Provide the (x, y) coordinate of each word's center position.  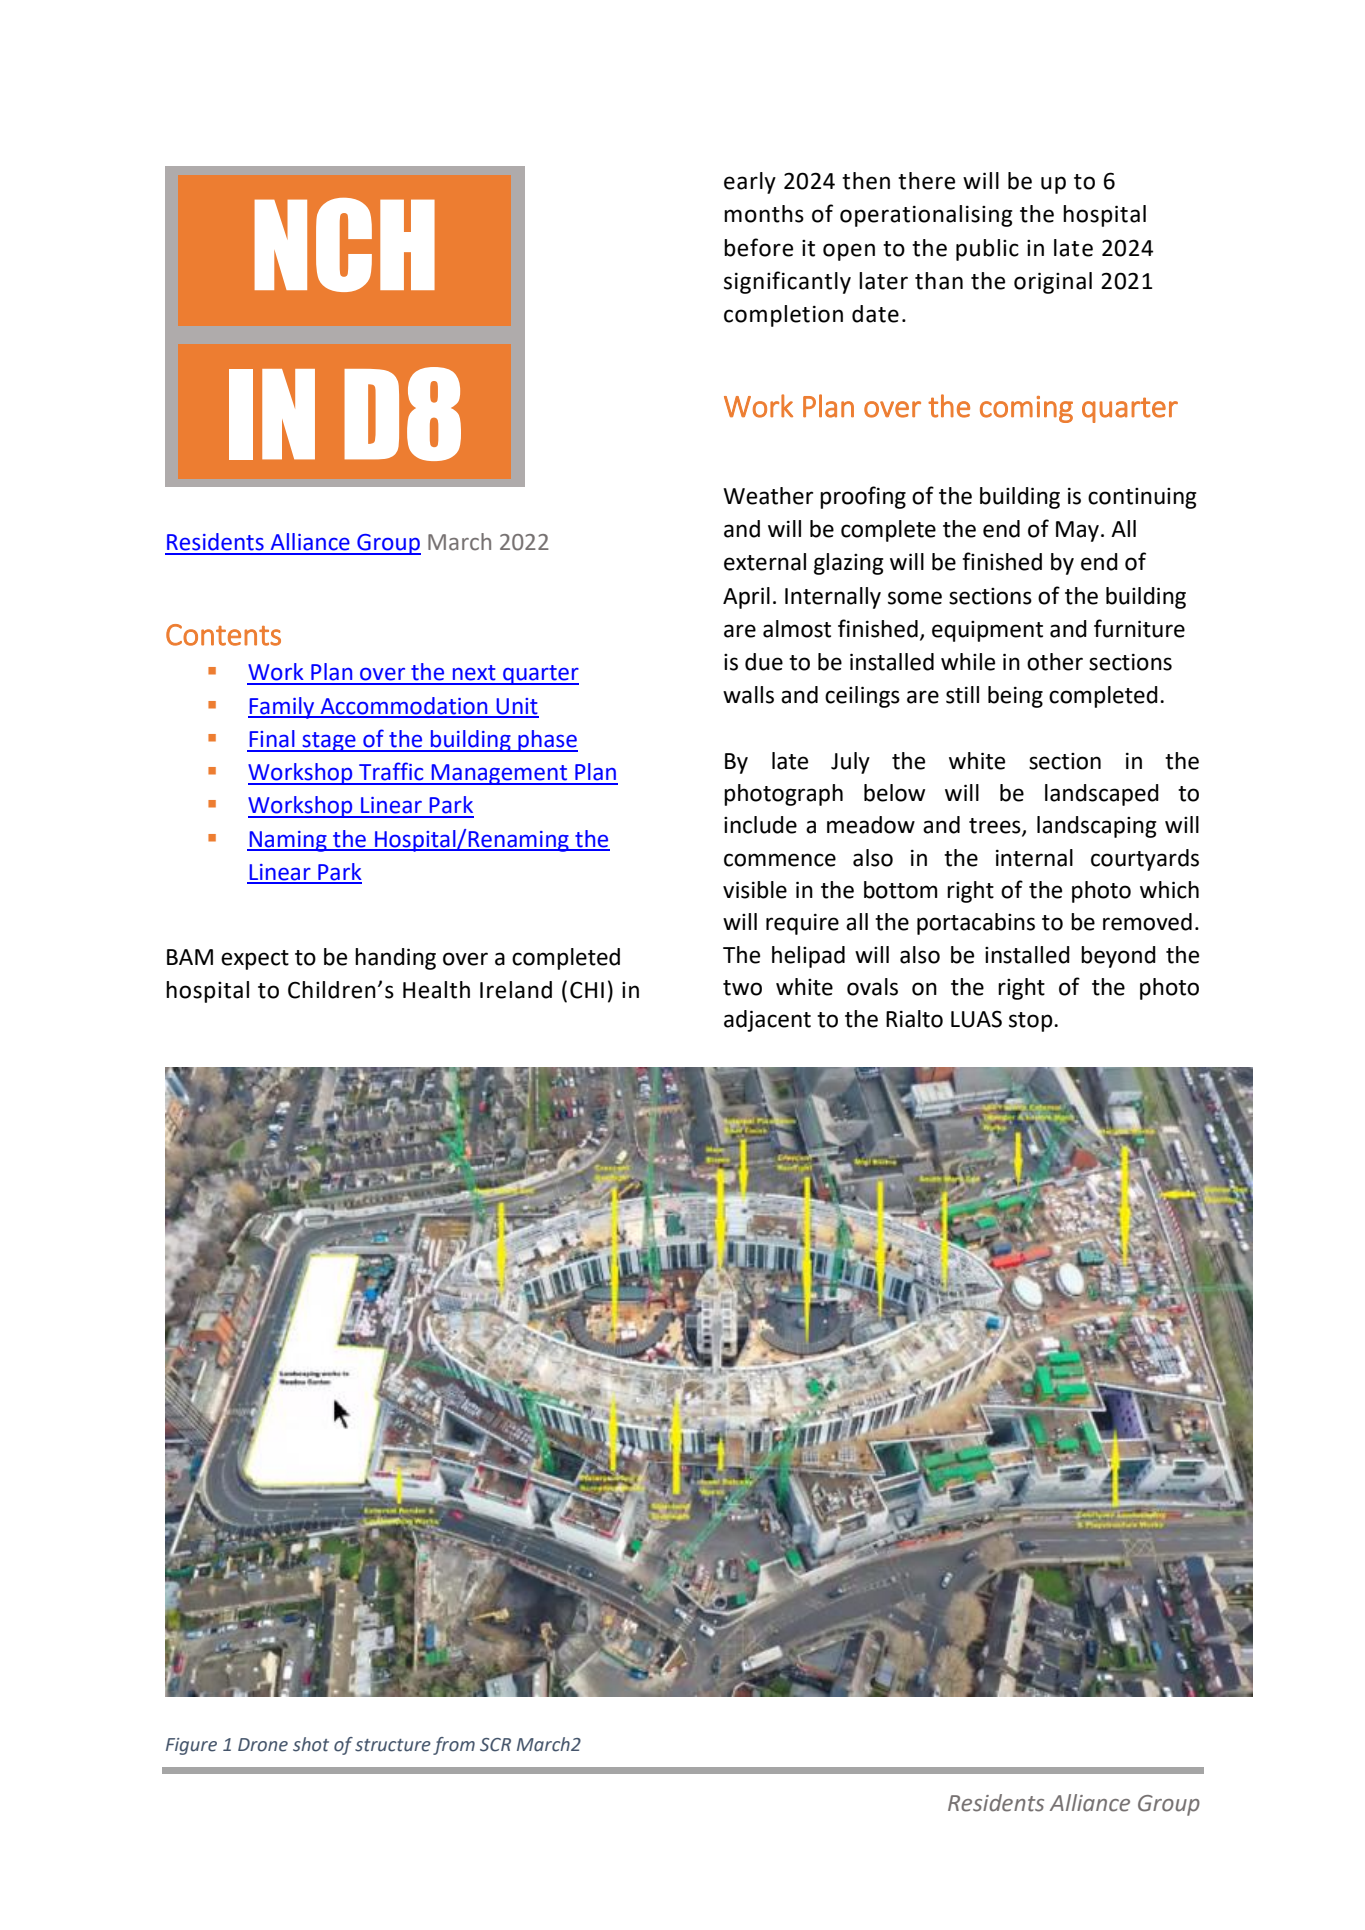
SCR (495, 1745)
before (758, 247)
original (1053, 283)
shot (311, 1744)
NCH (344, 245)
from (454, 1746)
